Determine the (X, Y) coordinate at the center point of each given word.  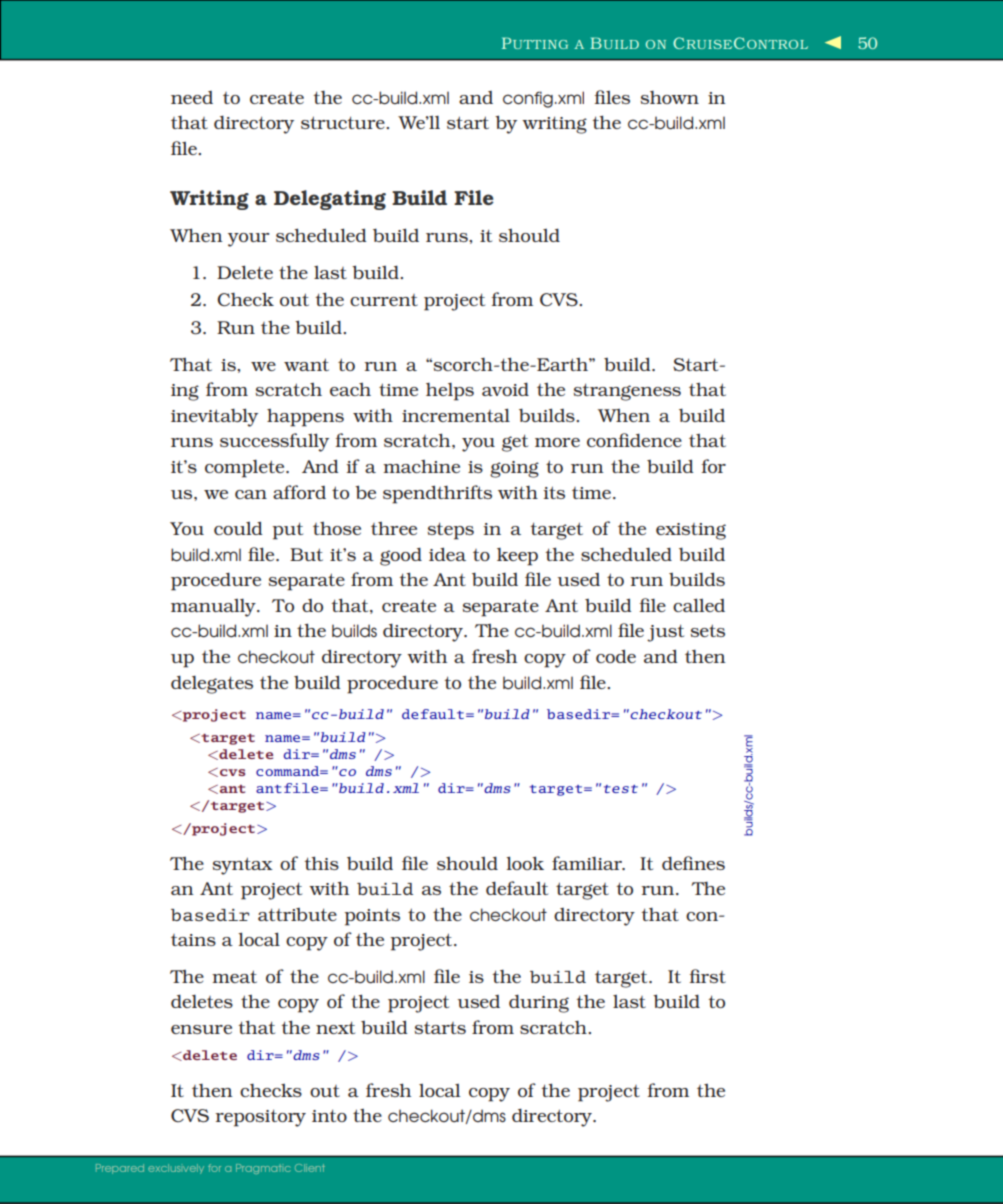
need (192, 97)
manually (214, 608)
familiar (588, 863)
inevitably (214, 417)
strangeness (627, 392)
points (372, 917)
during (539, 1003)
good (401, 556)
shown (670, 97)
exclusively (176, 1169)
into (329, 1115)
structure (344, 122)
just (665, 633)
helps (450, 392)
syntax (243, 866)
